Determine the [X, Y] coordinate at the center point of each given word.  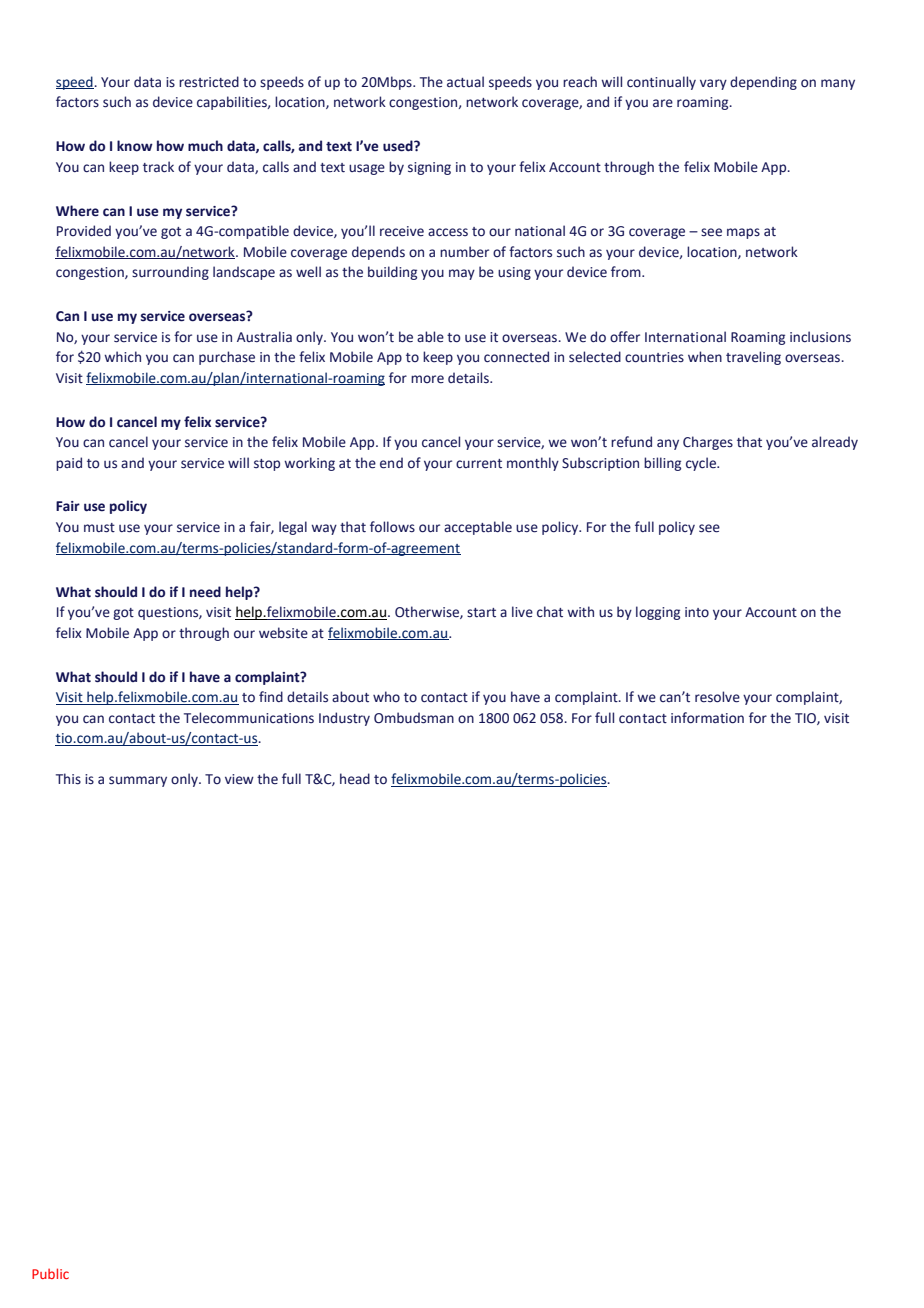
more [427, 379]
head [355, 779]
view [239, 779]
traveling [753, 358]
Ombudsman [414, 718]
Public [50, 1273]
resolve [717, 697]
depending [763, 83]
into [697, 612]
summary [138, 781]
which [122, 356]
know [135, 146]
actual [465, 82]
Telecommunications [249, 718]
